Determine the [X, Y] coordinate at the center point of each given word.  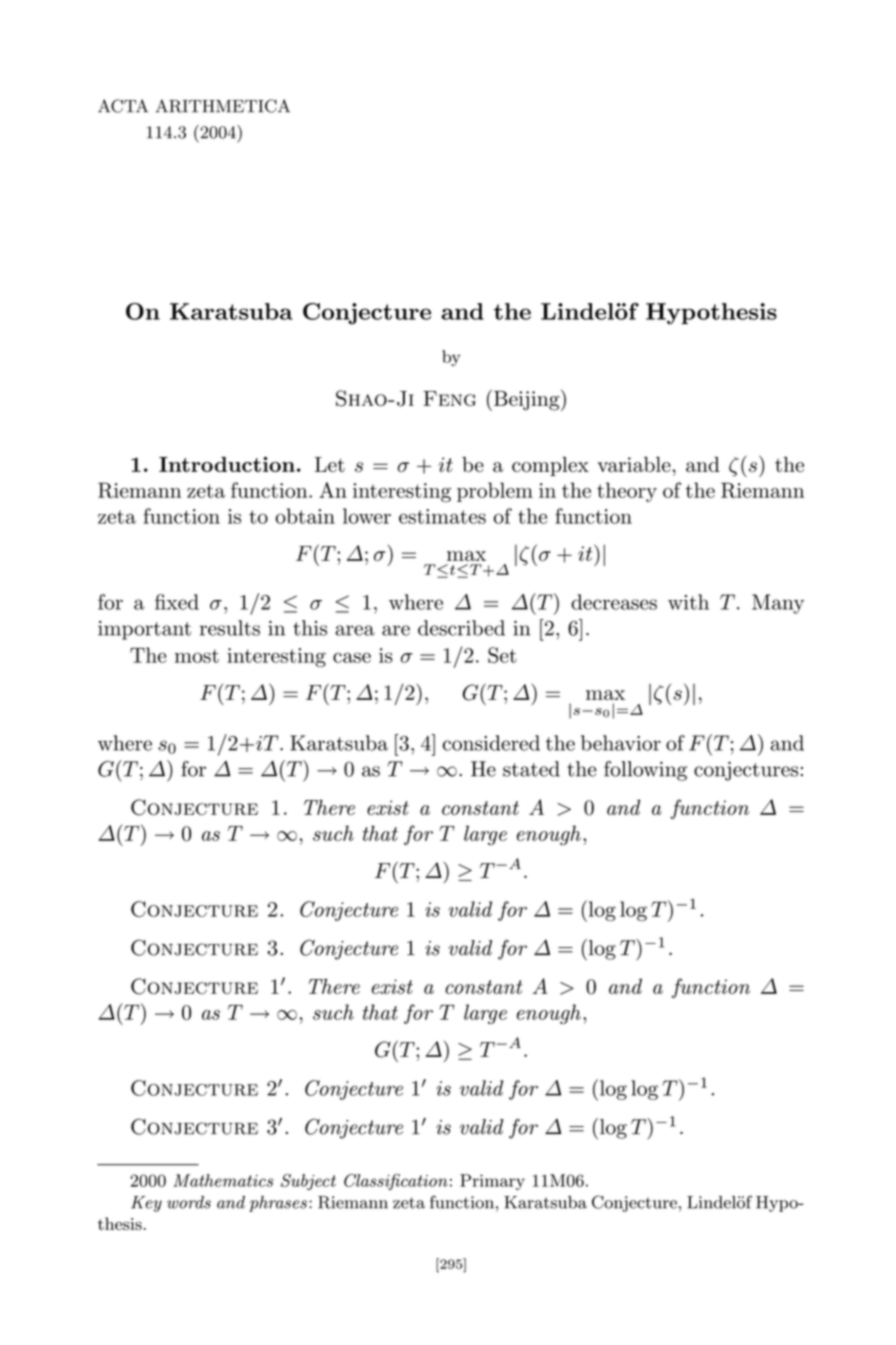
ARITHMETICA [223, 106]
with [688, 602]
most [197, 656]
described [461, 628]
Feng [449, 398]
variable [634, 464]
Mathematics [223, 1180]
